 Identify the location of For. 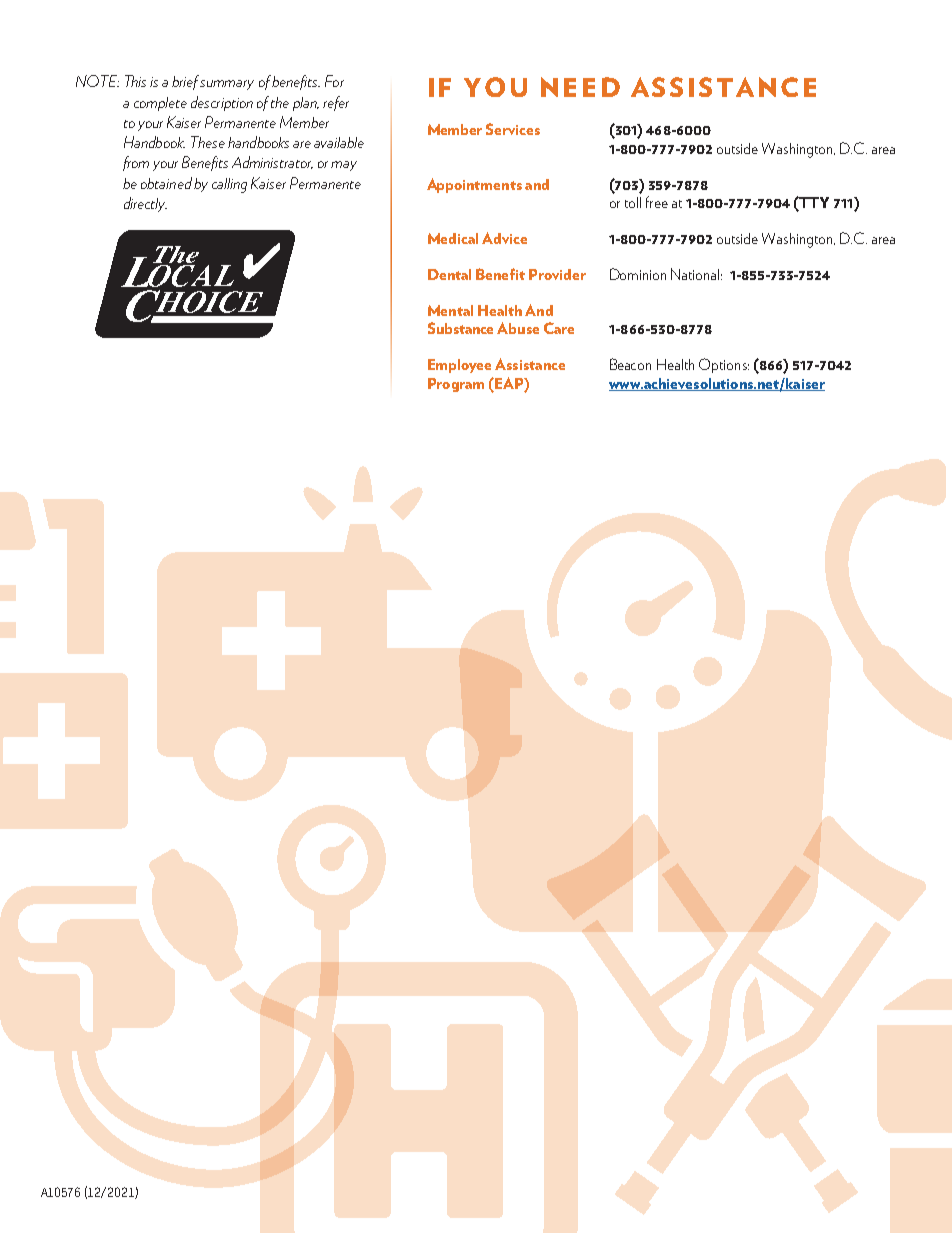
(334, 81).
